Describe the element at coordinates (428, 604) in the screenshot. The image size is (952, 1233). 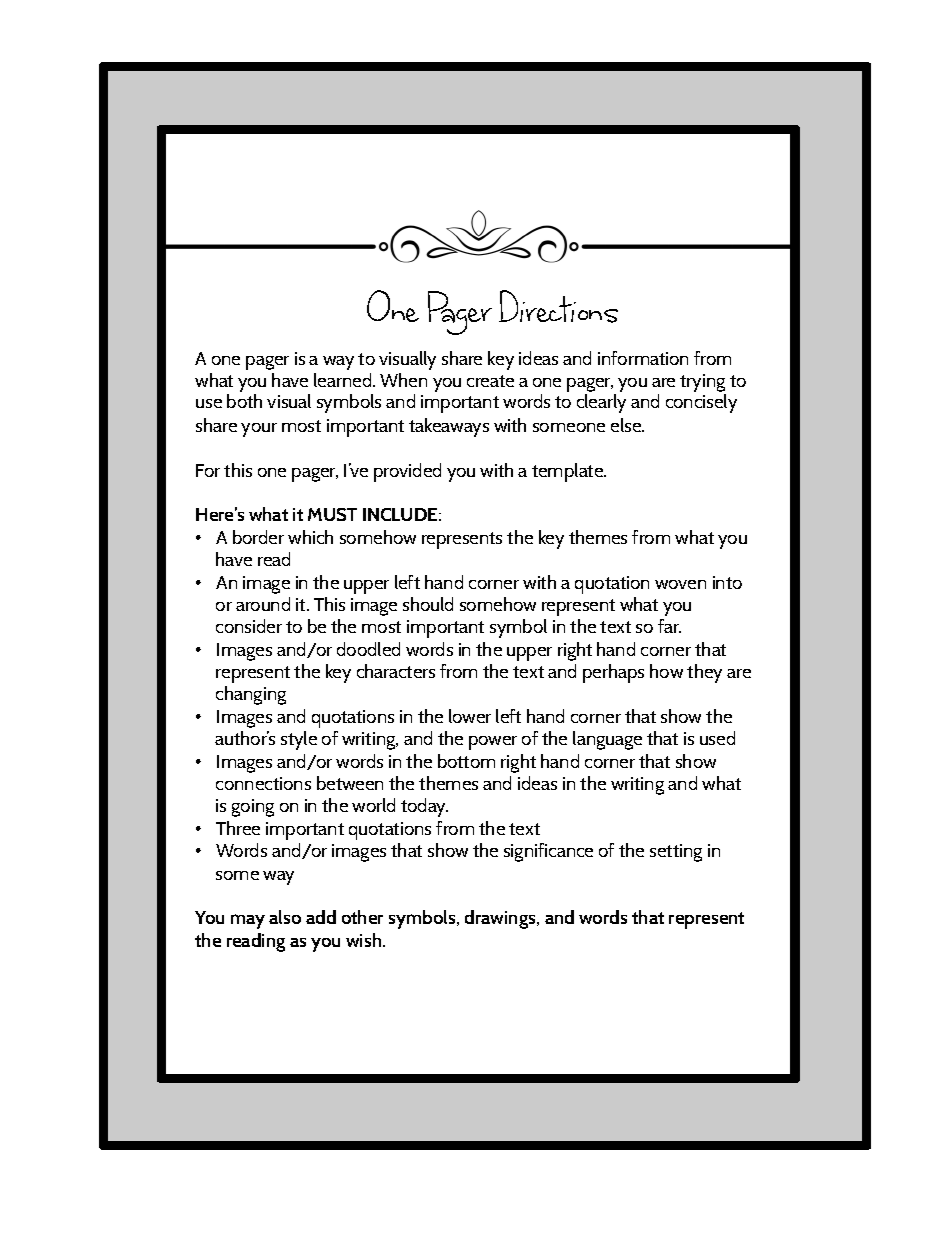
I see `should` at that location.
